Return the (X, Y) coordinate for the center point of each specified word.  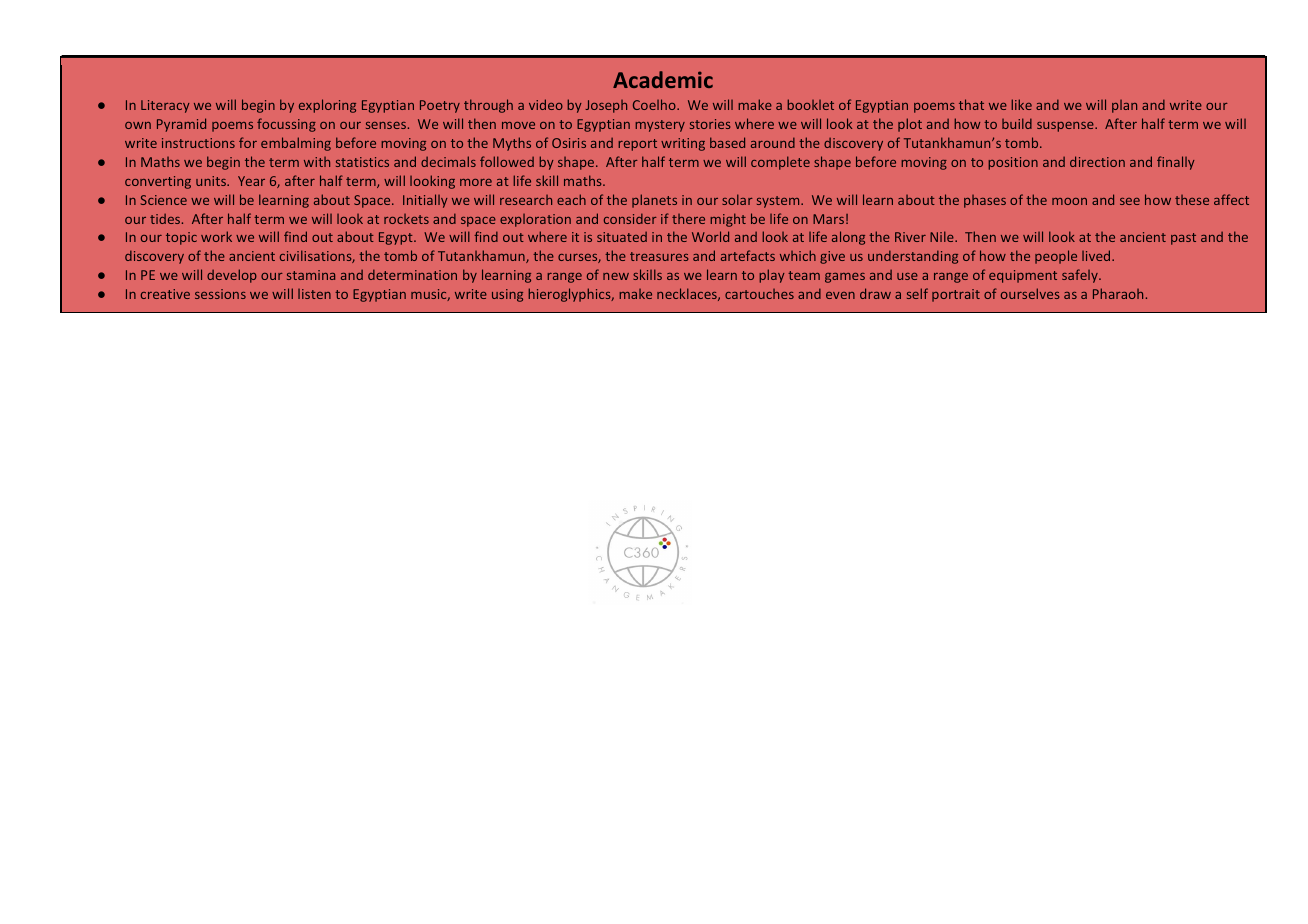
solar (737, 199)
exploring (327, 106)
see (1130, 201)
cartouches (759, 294)
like (1021, 104)
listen (314, 294)
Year (251, 181)
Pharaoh (1118, 293)
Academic (663, 79)
